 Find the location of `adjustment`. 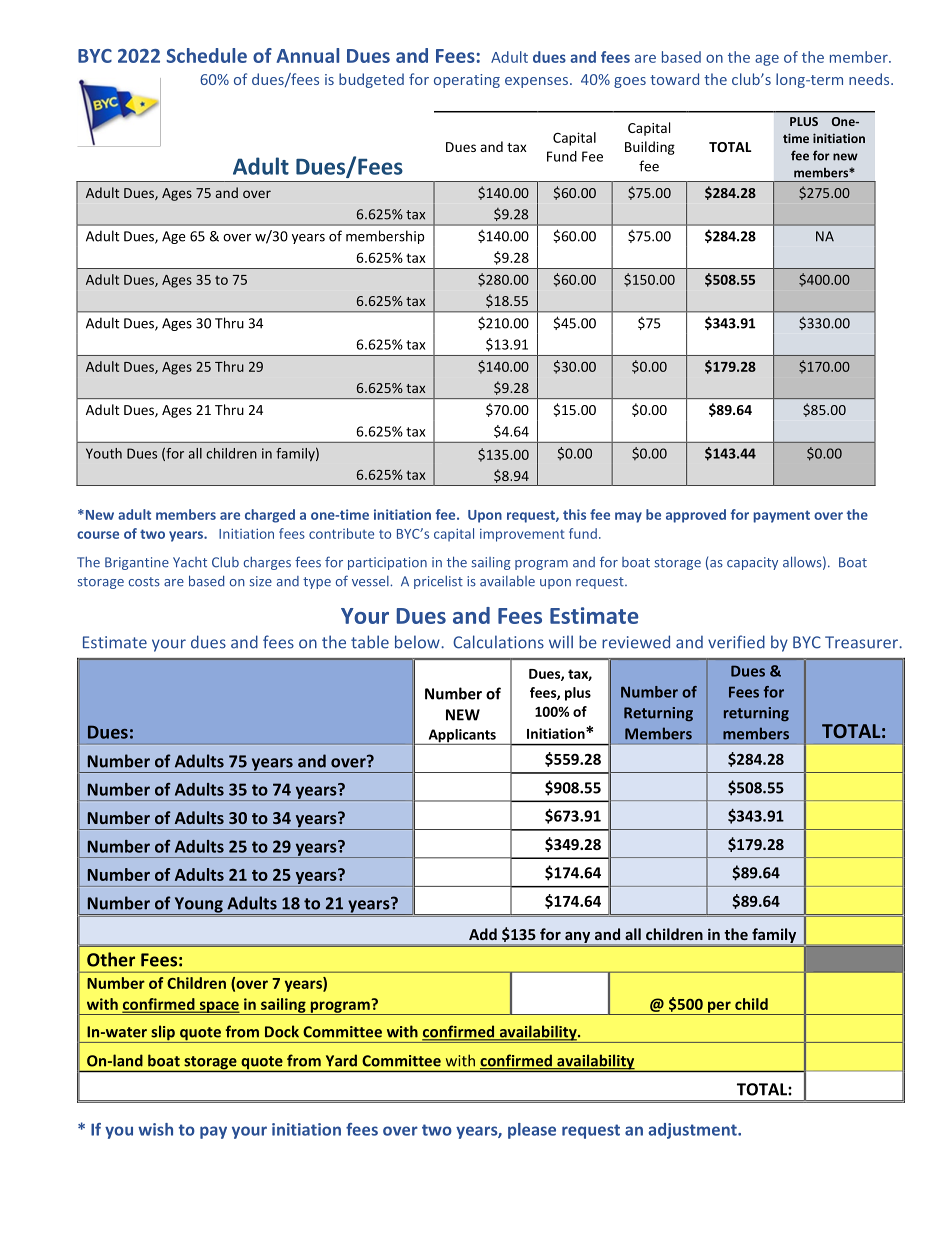

adjustment is located at coordinates (694, 1131).
